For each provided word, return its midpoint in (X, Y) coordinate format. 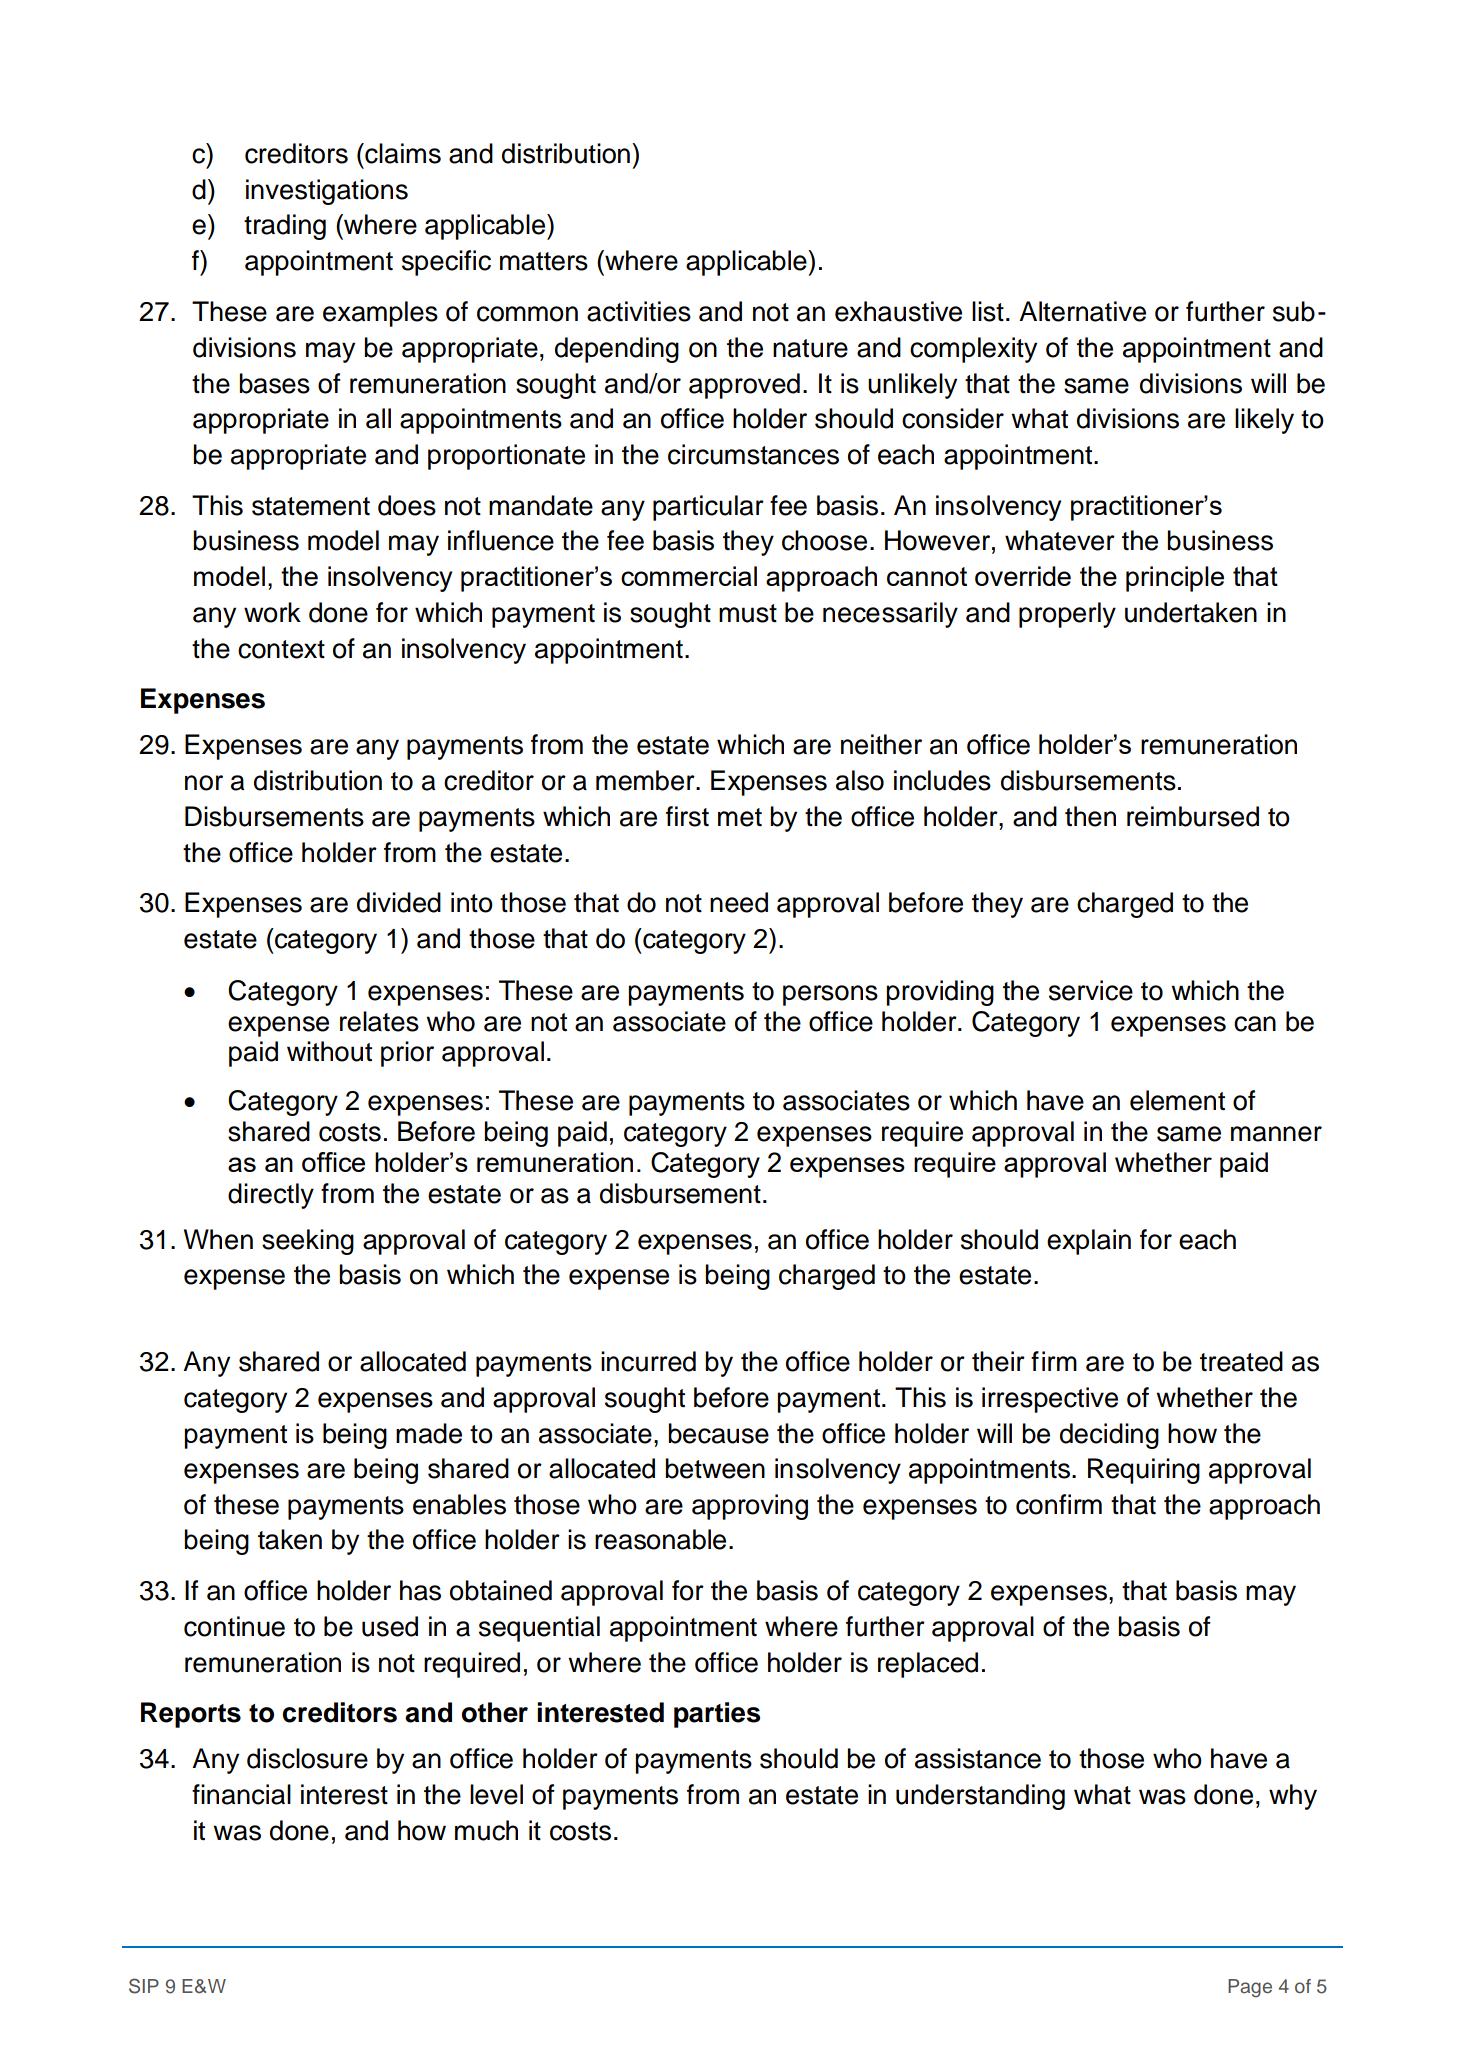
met (740, 817)
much (486, 1830)
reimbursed (1193, 816)
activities (639, 311)
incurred (648, 1361)
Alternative (1082, 311)
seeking (308, 1242)
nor (204, 783)
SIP (144, 1986)
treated (1241, 1361)
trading (285, 227)
